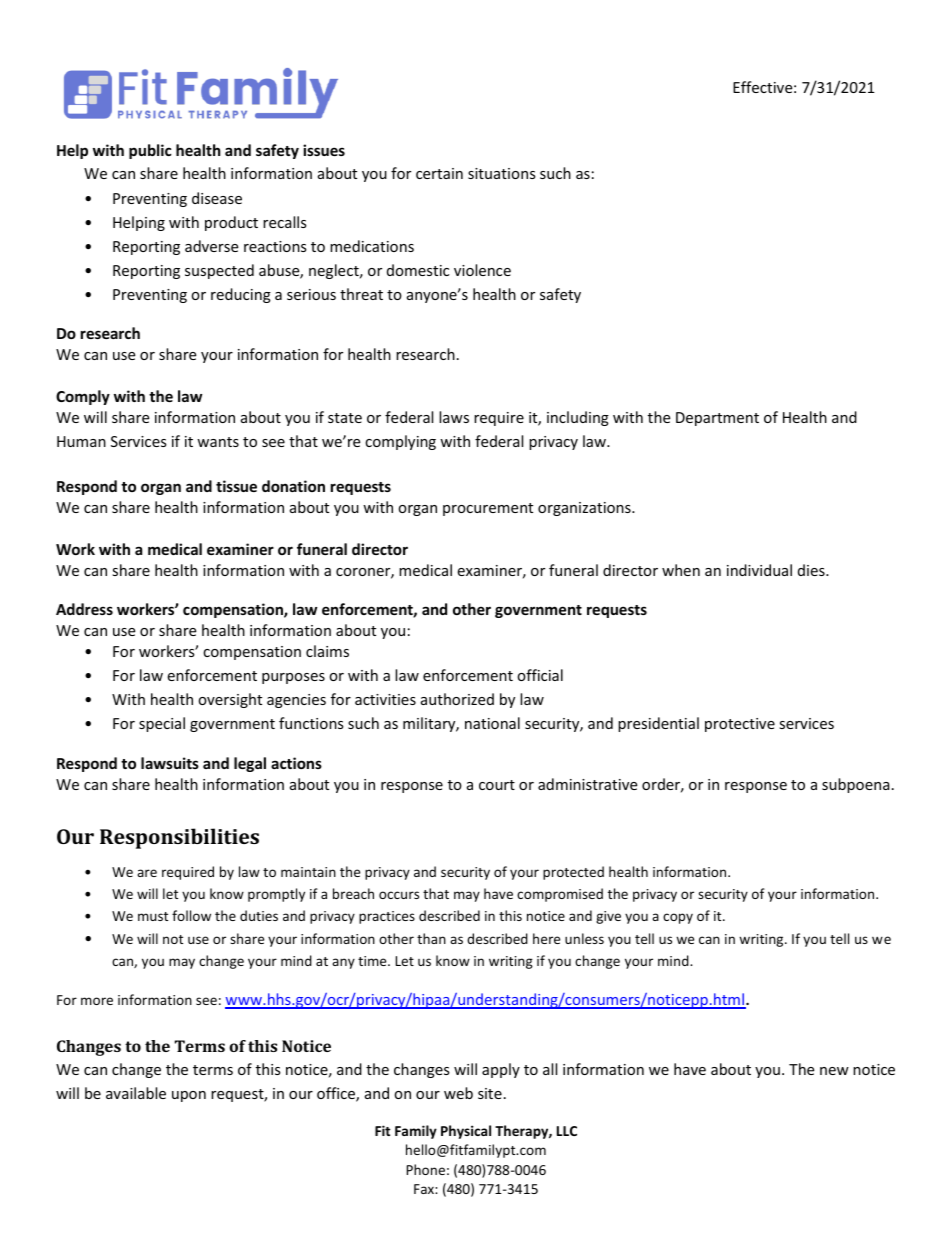 The height and width of the image is (1233, 952). I want to click on web, so click(458, 1093).
